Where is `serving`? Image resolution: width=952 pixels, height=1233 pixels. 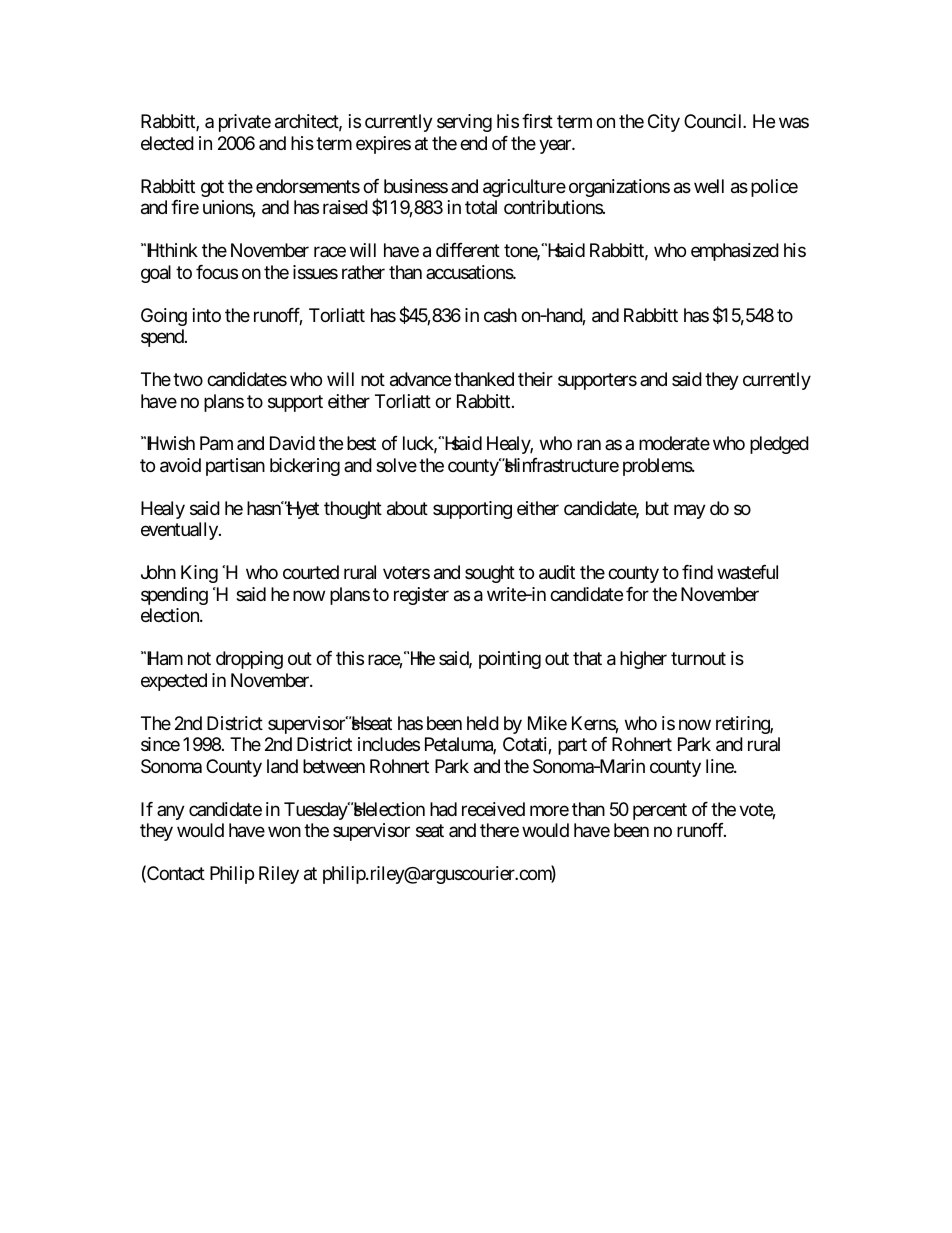
serving is located at coordinates (464, 123).
